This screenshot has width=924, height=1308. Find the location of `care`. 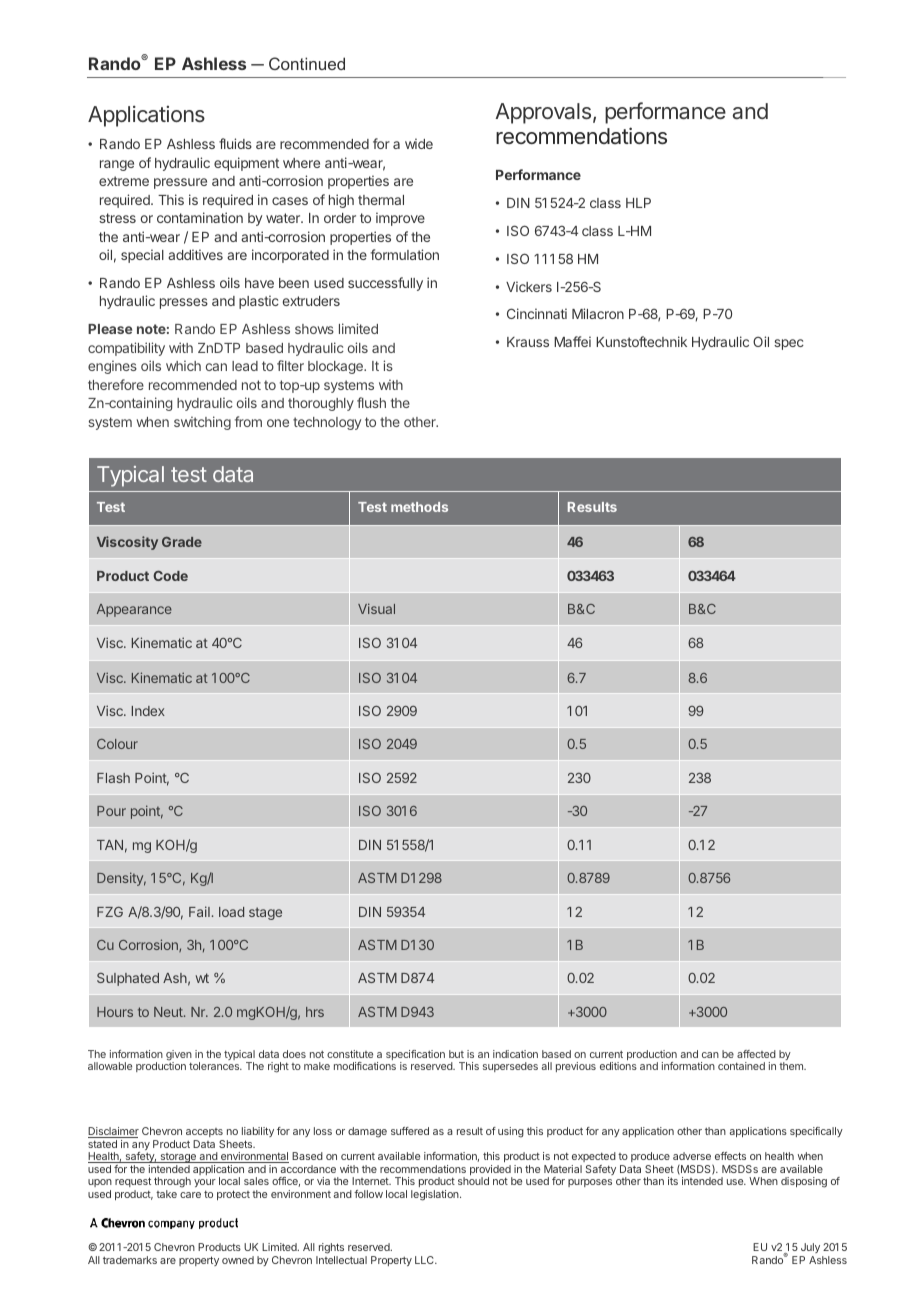

care is located at coordinates (190, 1195).
